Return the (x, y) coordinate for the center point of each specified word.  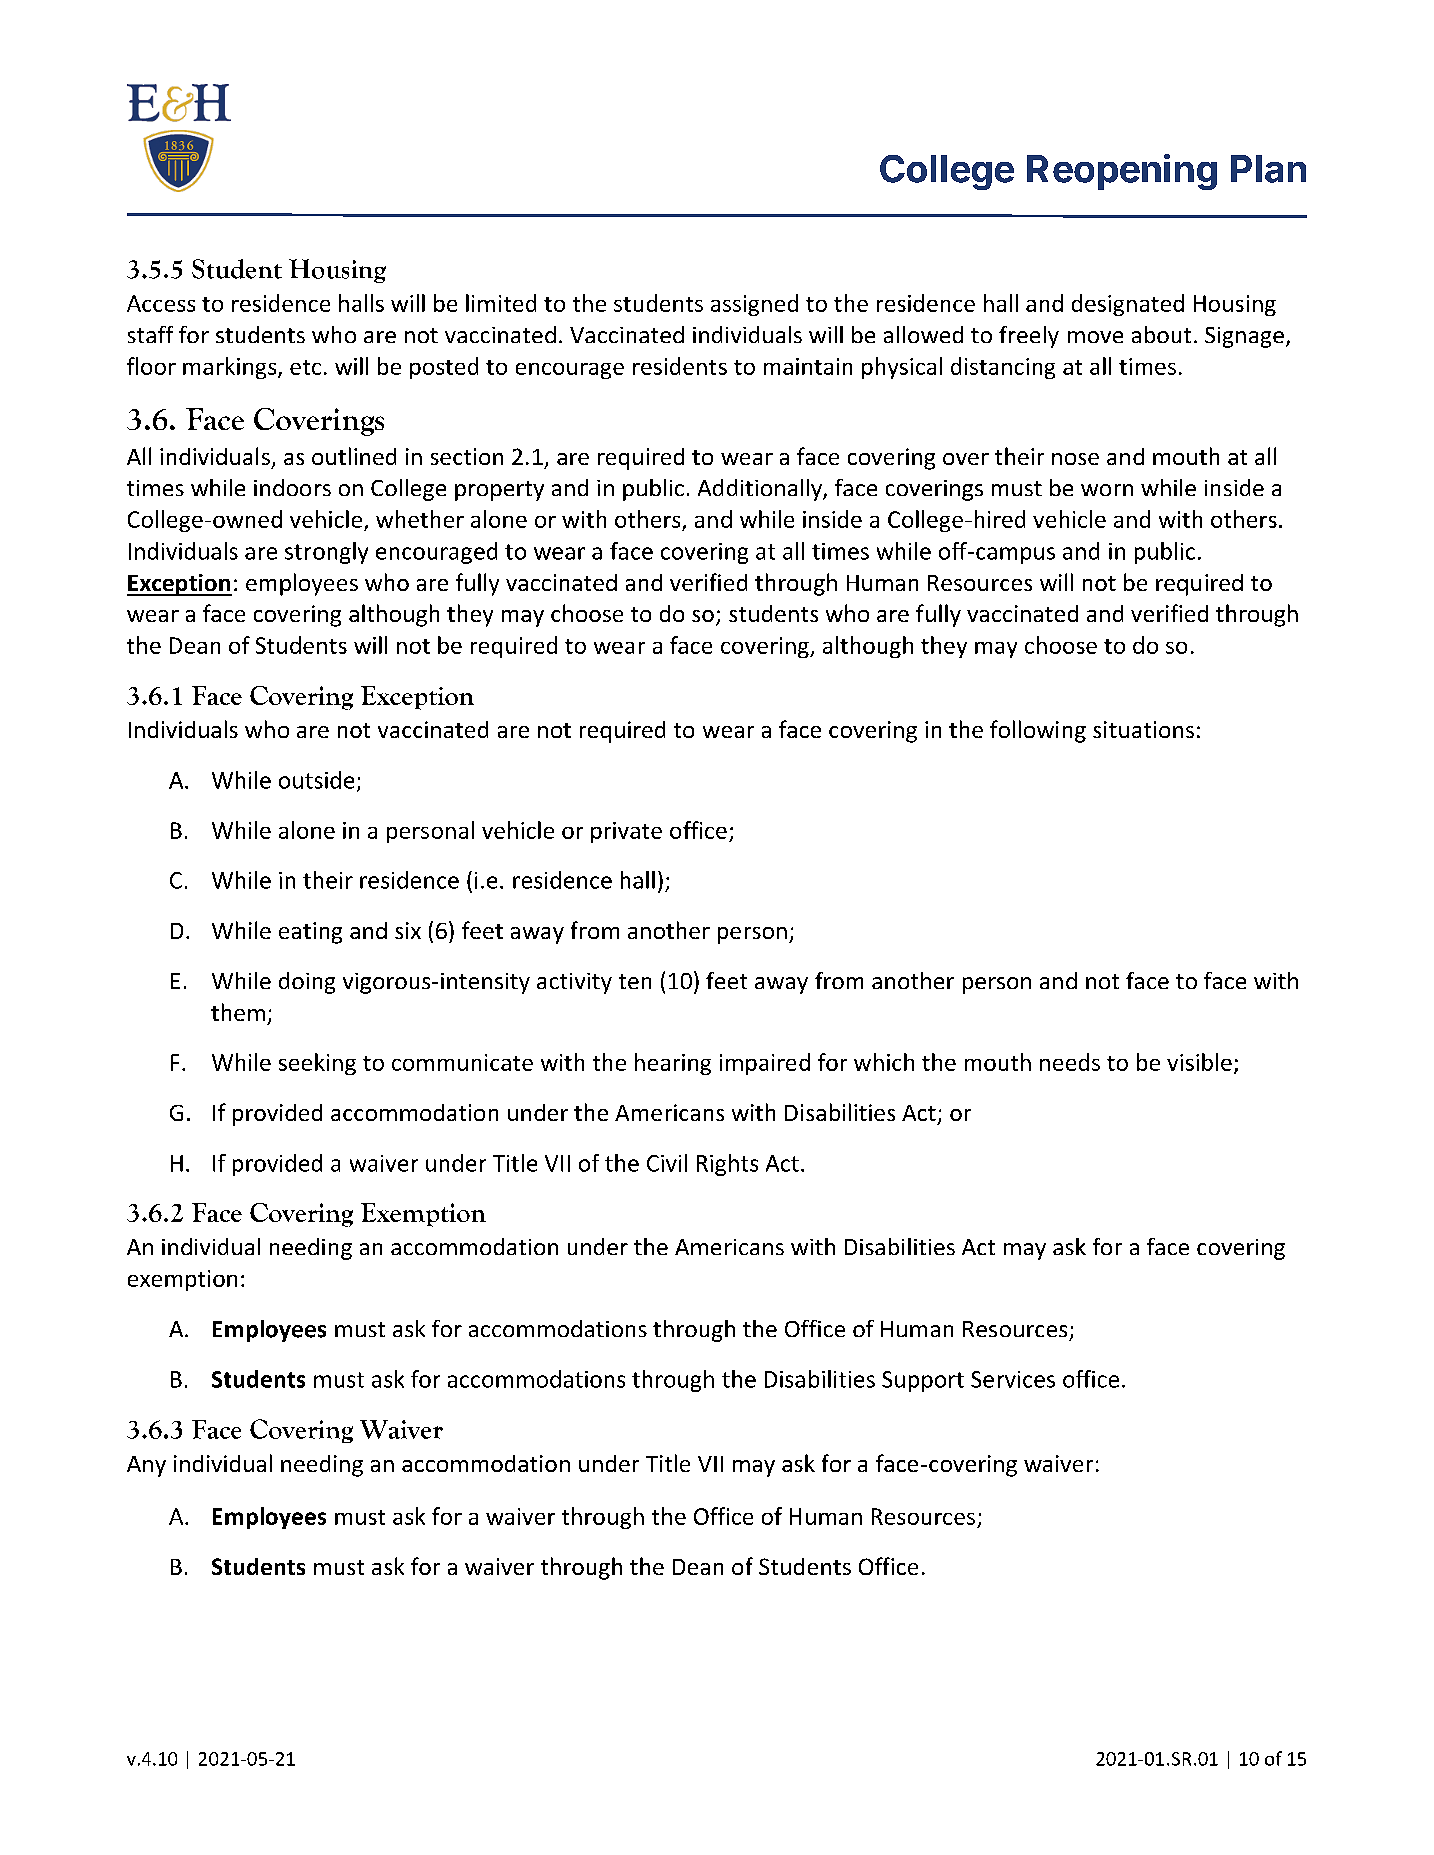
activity (574, 983)
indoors (292, 487)
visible (1199, 1062)
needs (1070, 1062)
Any (146, 1466)
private (626, 832)
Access (161, 303)
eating (310, 933)
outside (316, 780)
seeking (317, 1064)
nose (1075, 459)
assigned (754, 305)
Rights (727, 1165)
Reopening (1122, 172)
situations (1143, 729)
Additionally (761, 490)
